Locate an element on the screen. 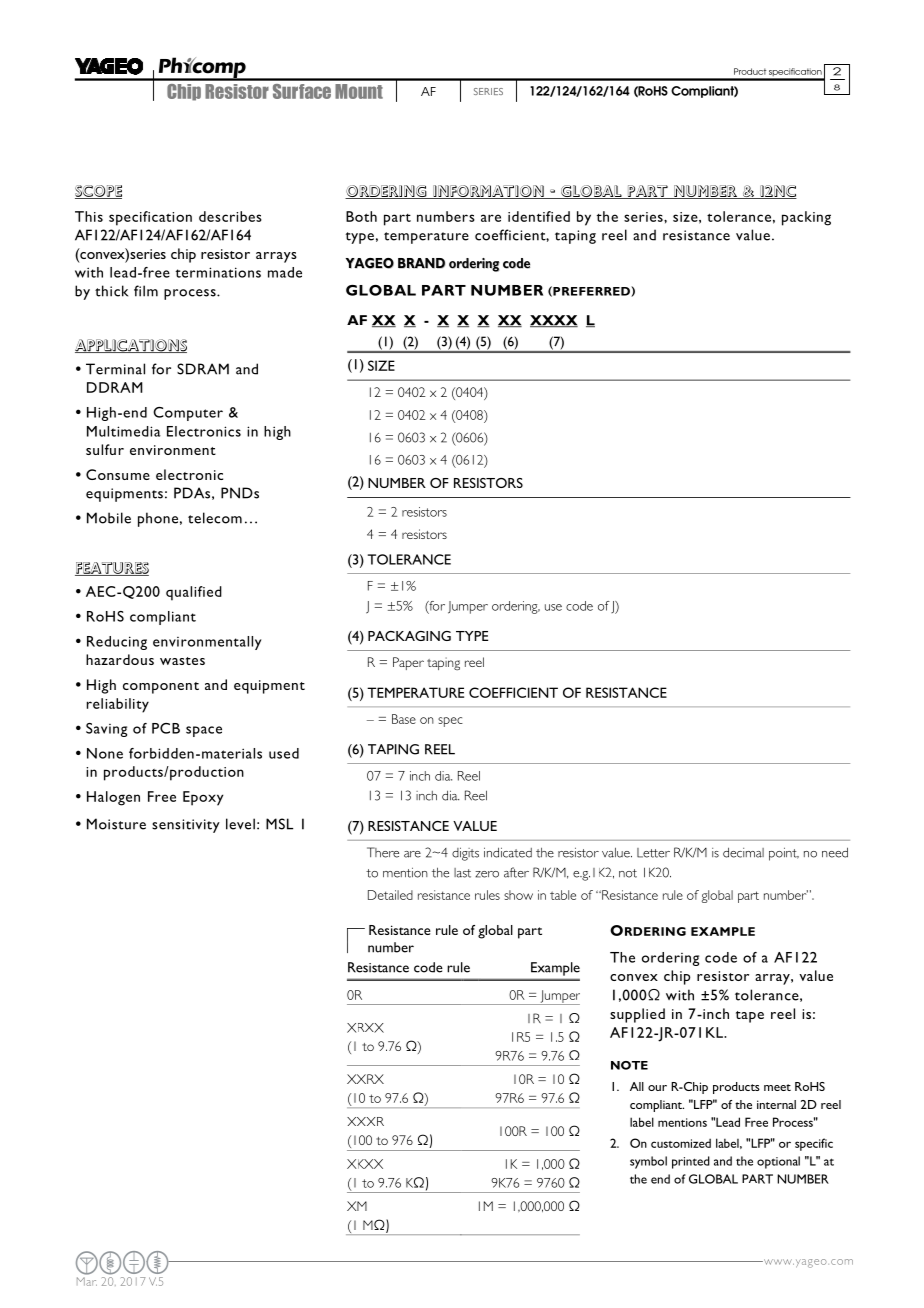  packing is located at coordinates (806, 218).
